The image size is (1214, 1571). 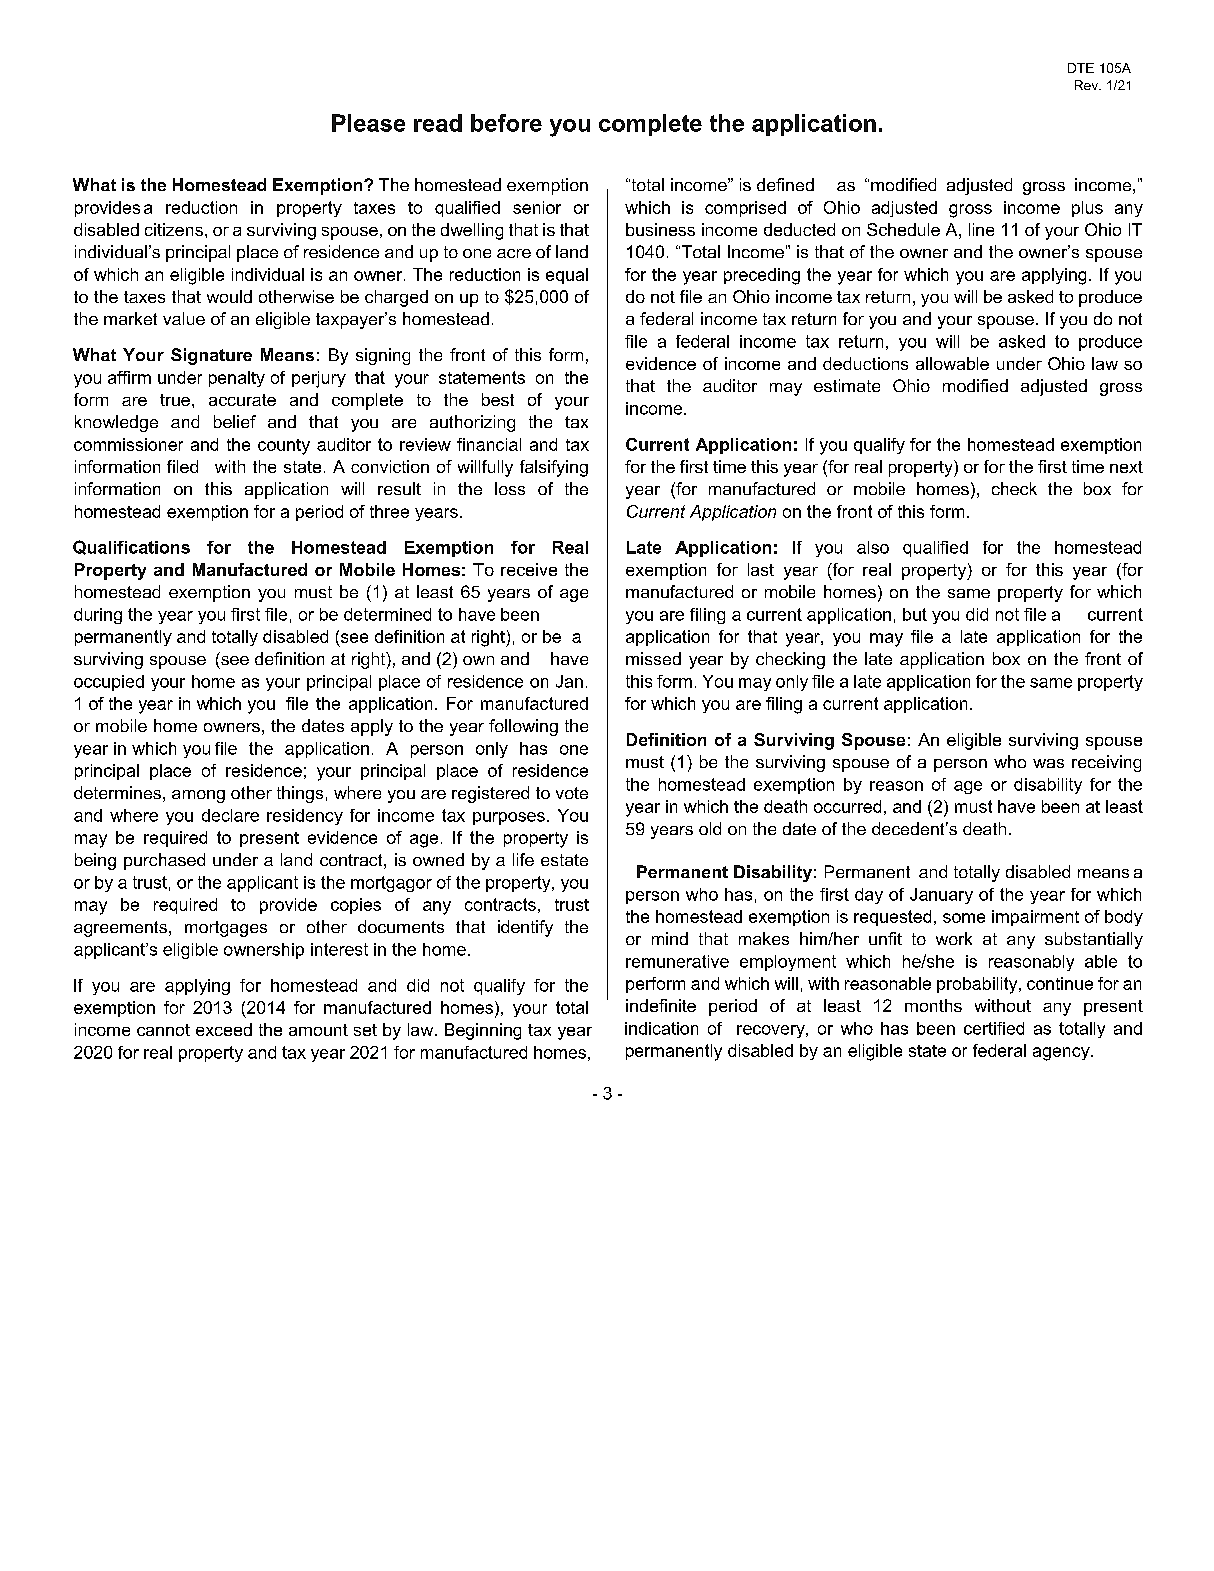 What do you see at coordinates (873, 547) in the screenshot?
I see `also` at bounding box center [873, 547].
